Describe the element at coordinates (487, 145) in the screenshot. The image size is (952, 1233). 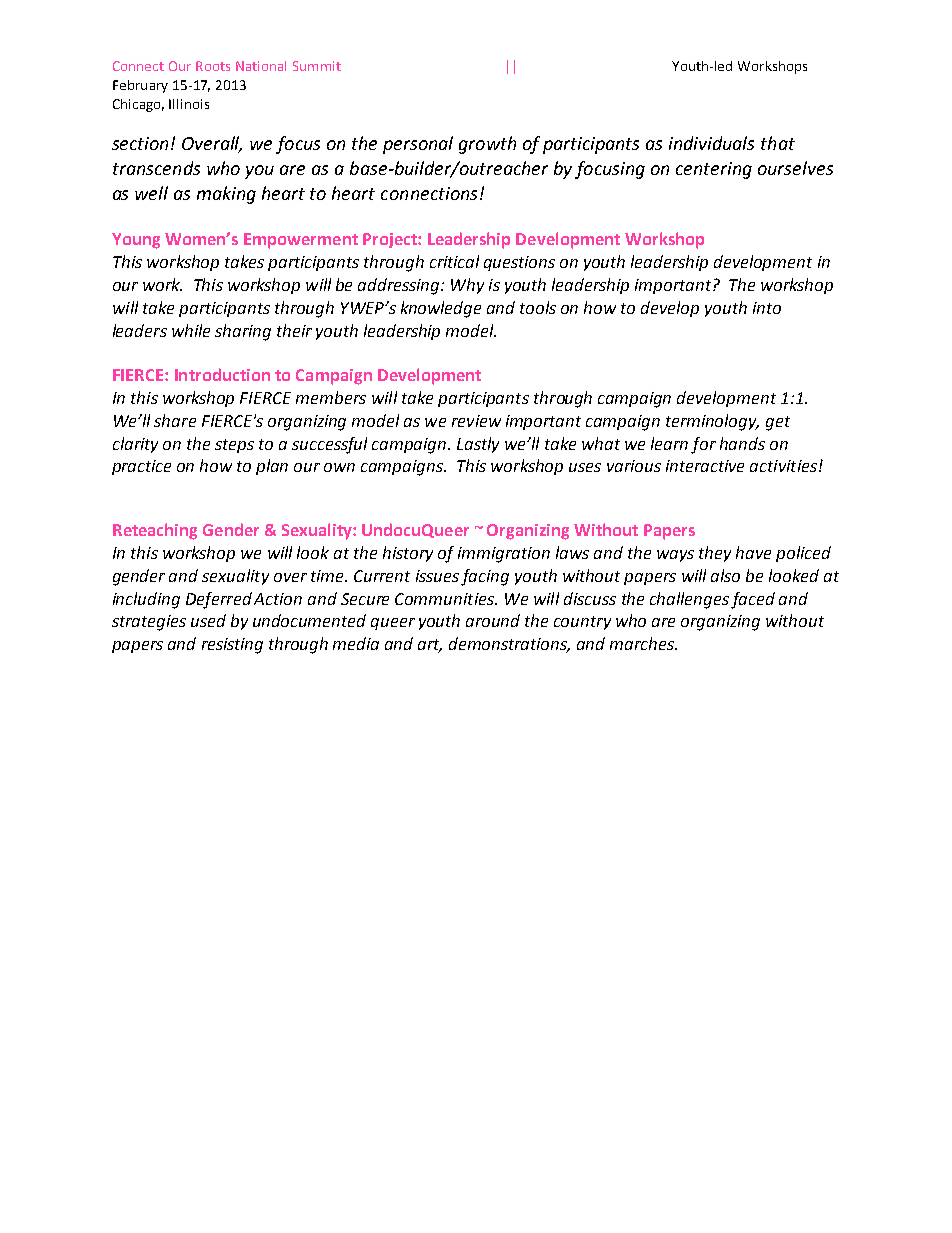
I see `growth` at that location.
